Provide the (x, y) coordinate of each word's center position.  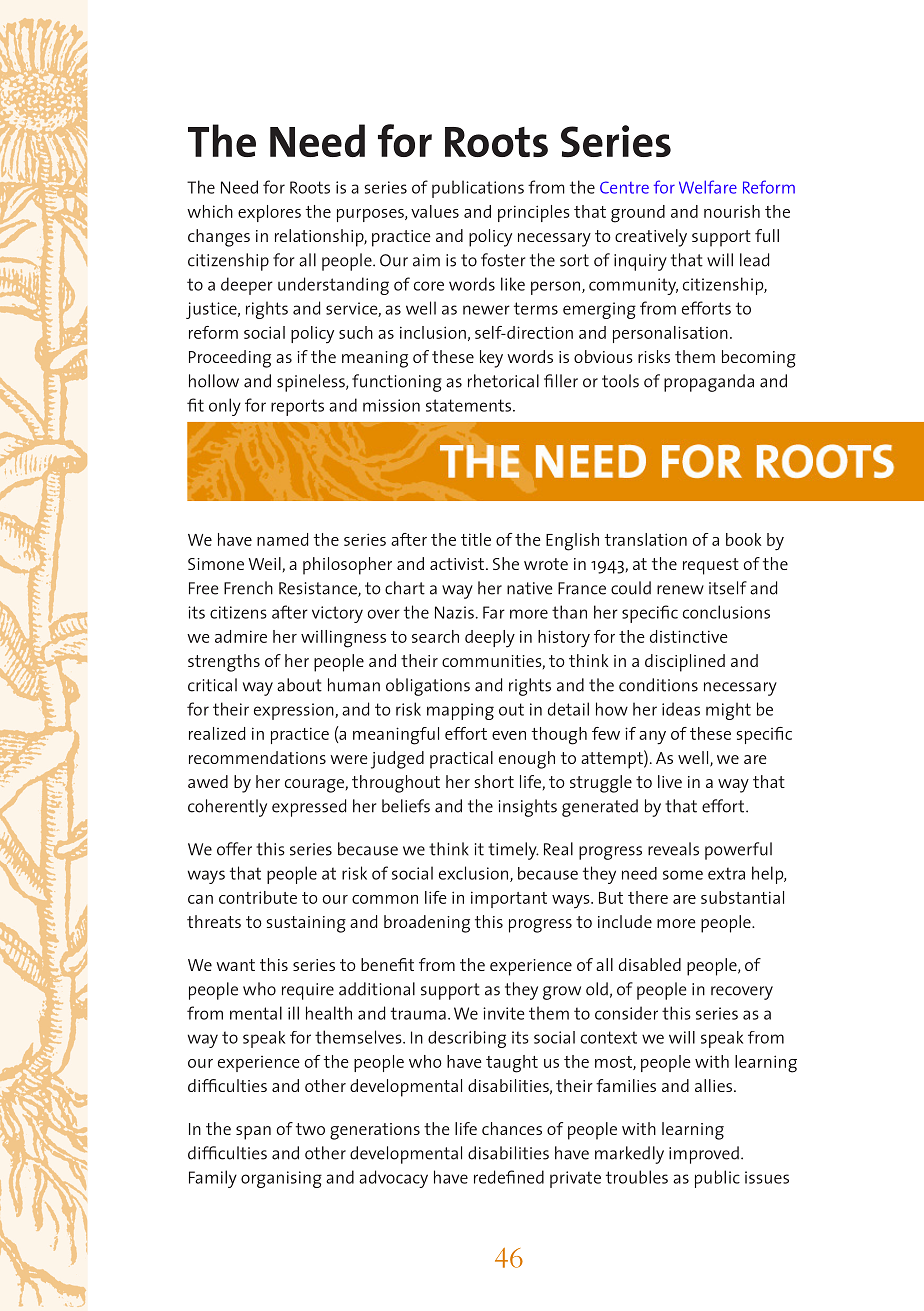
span (253, 1133)
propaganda (709, 383)
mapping (460, 711)
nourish (732, 211)
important (509, 899)
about (299, 685)
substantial (742, 897)
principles (534, 213)
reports (297, 407)
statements (468, 405)
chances (512, 1128)
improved (704, 1155)
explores (269, 213)
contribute (258, 897)
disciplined (685, 663)
